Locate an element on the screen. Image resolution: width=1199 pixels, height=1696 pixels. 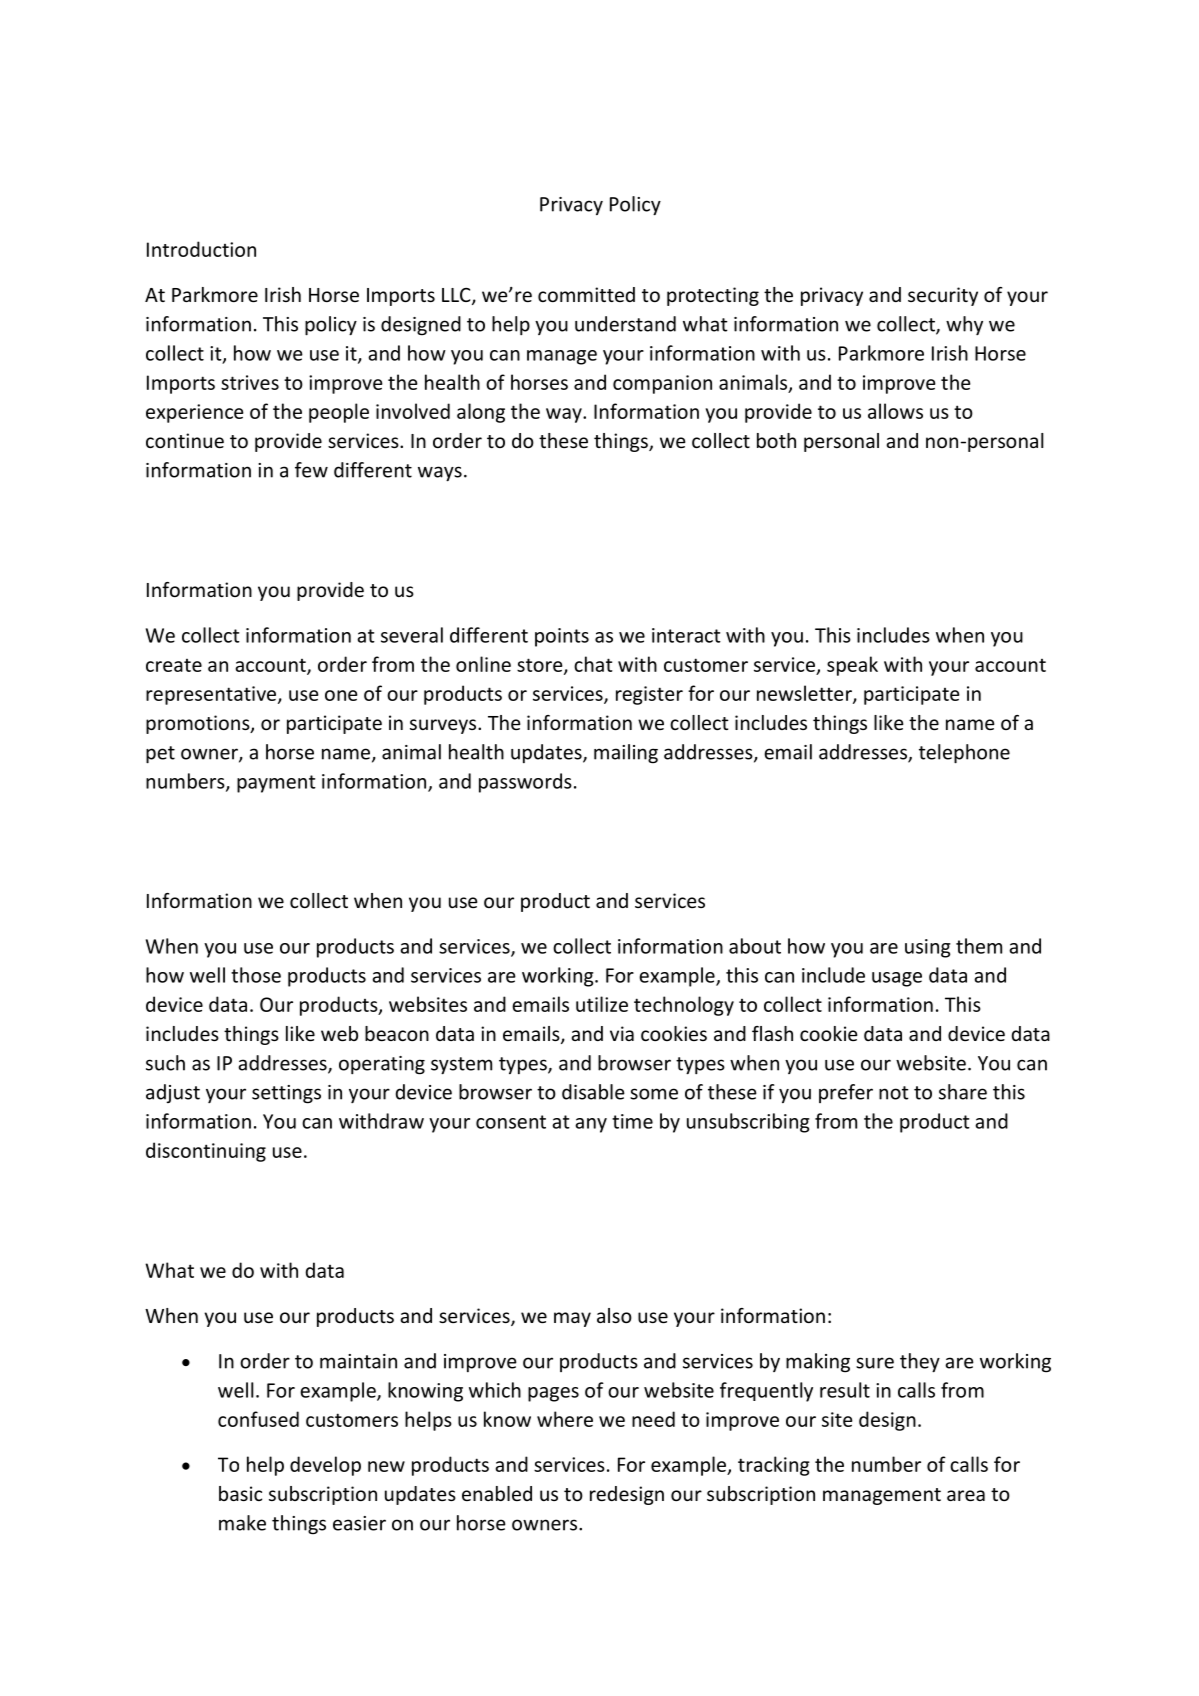
security is located at coordinates (943, 296).
